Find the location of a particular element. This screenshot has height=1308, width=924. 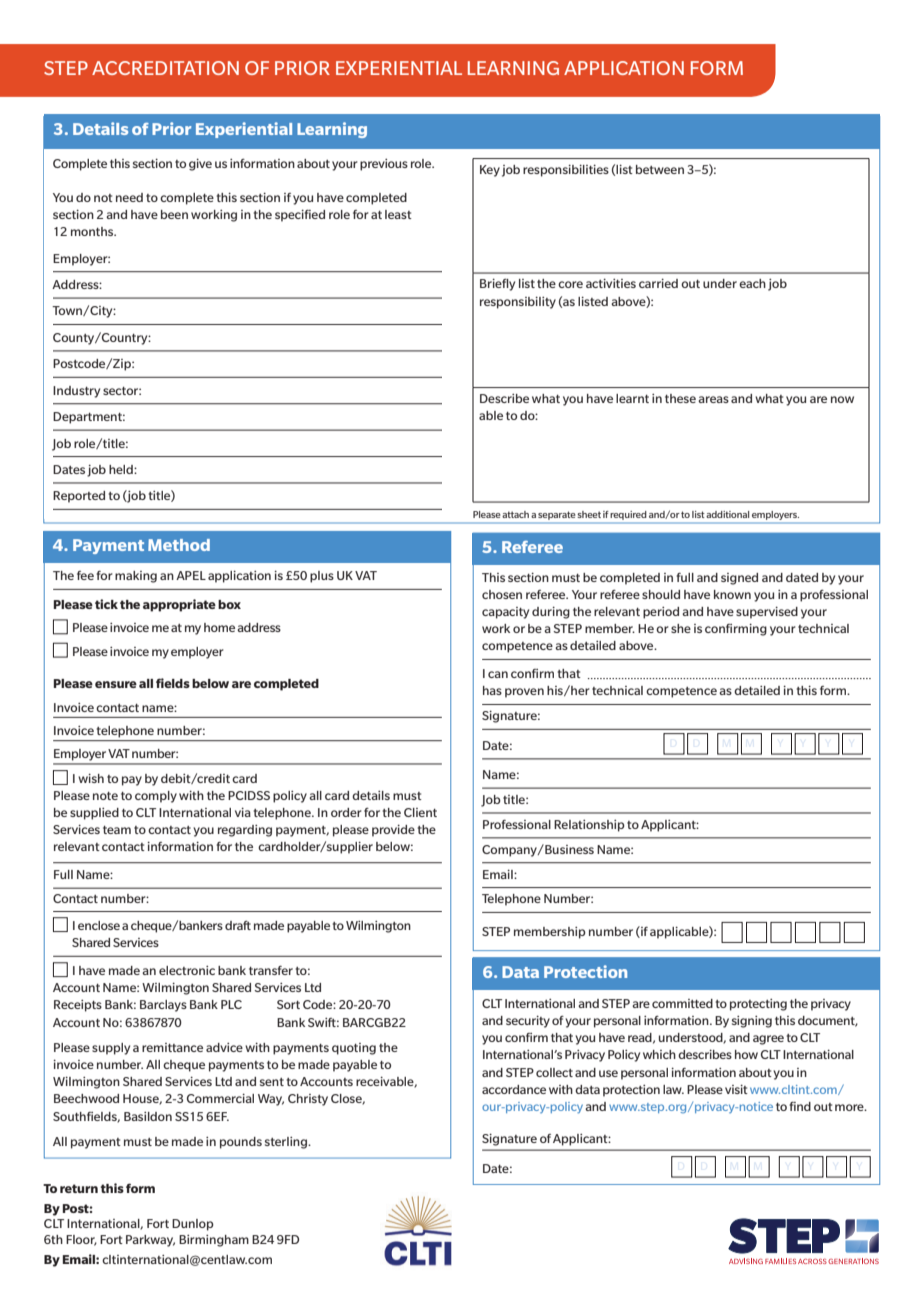

attach is located at coordinates (515, 514).
